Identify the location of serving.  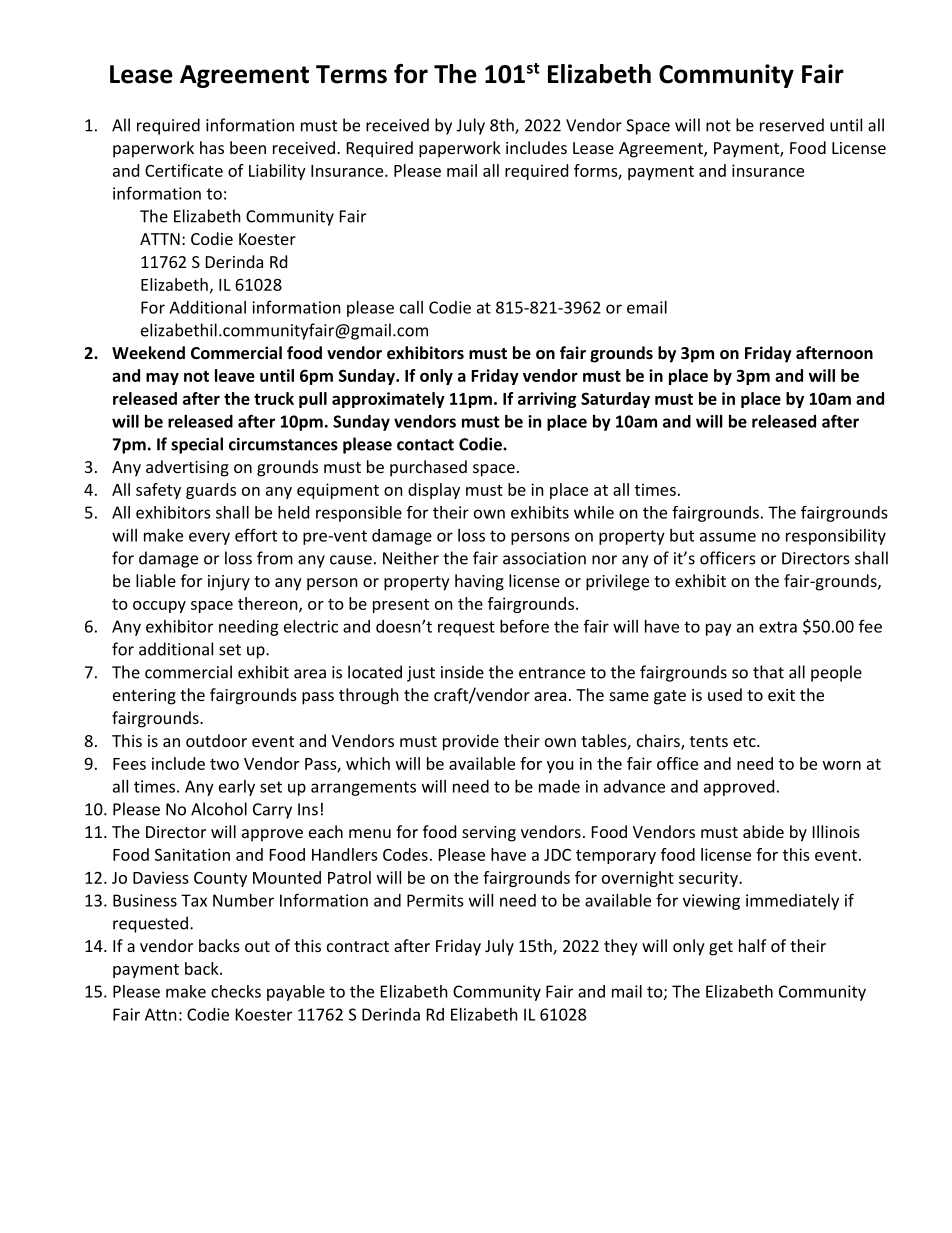
(489, 834).
